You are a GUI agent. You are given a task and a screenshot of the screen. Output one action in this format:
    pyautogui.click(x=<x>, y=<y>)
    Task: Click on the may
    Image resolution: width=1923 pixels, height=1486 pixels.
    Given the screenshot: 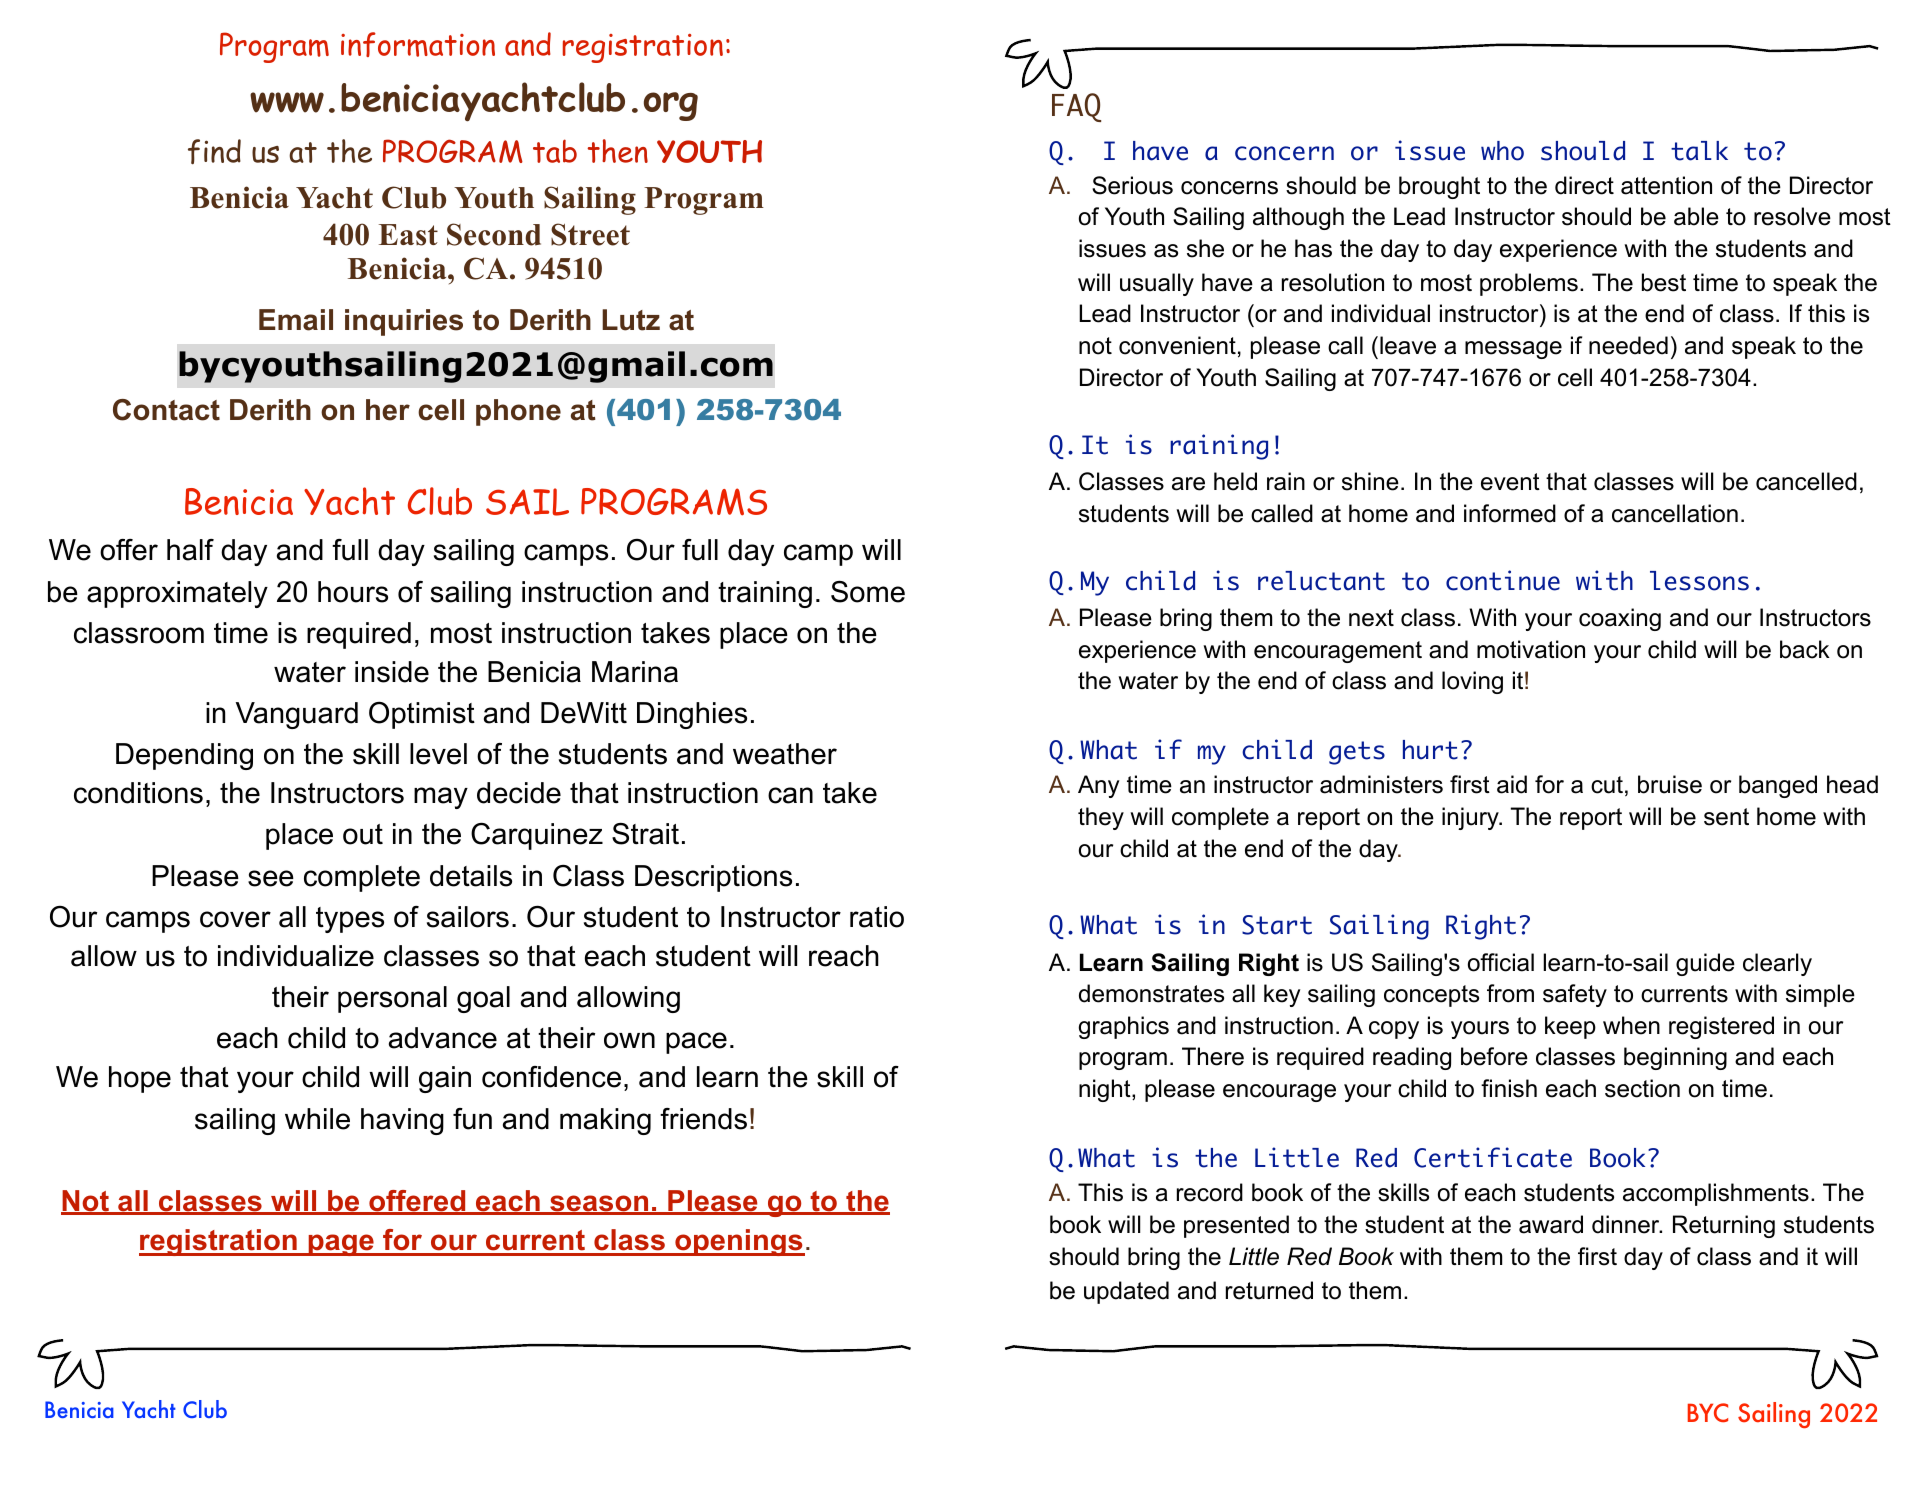 What is the action you would take?
    pyautogui.click(x=441, y=798)
